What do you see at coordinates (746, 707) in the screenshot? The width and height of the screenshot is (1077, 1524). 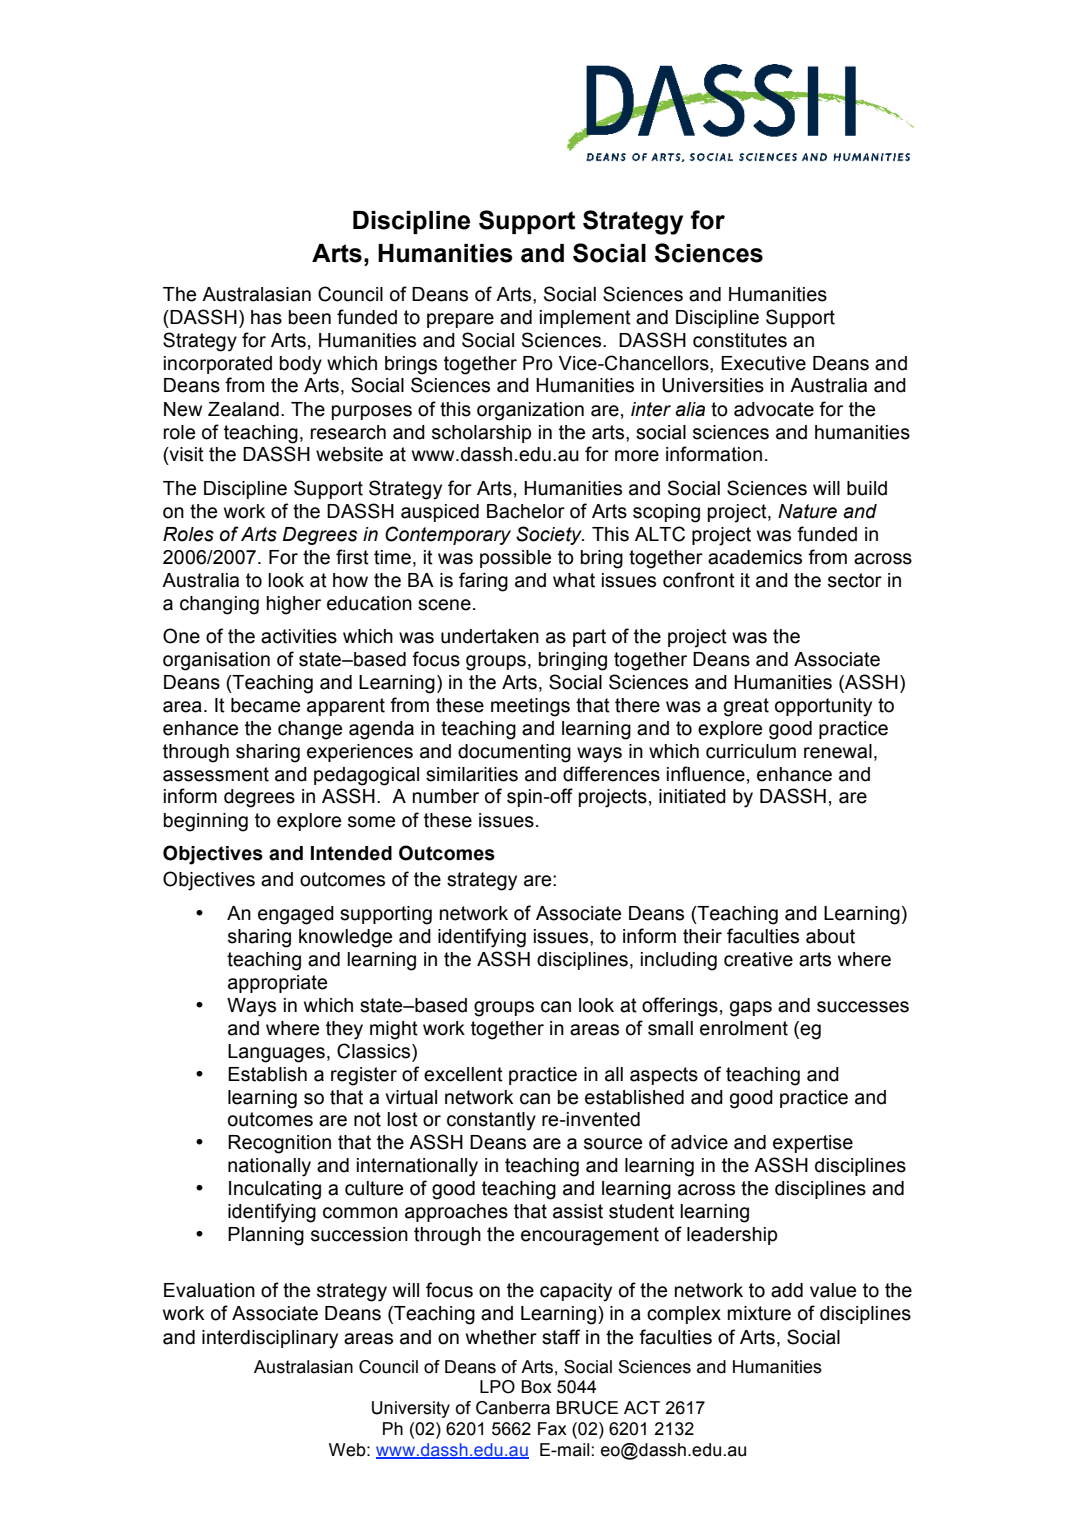 I see `great` at bounding box center [746, 707].
